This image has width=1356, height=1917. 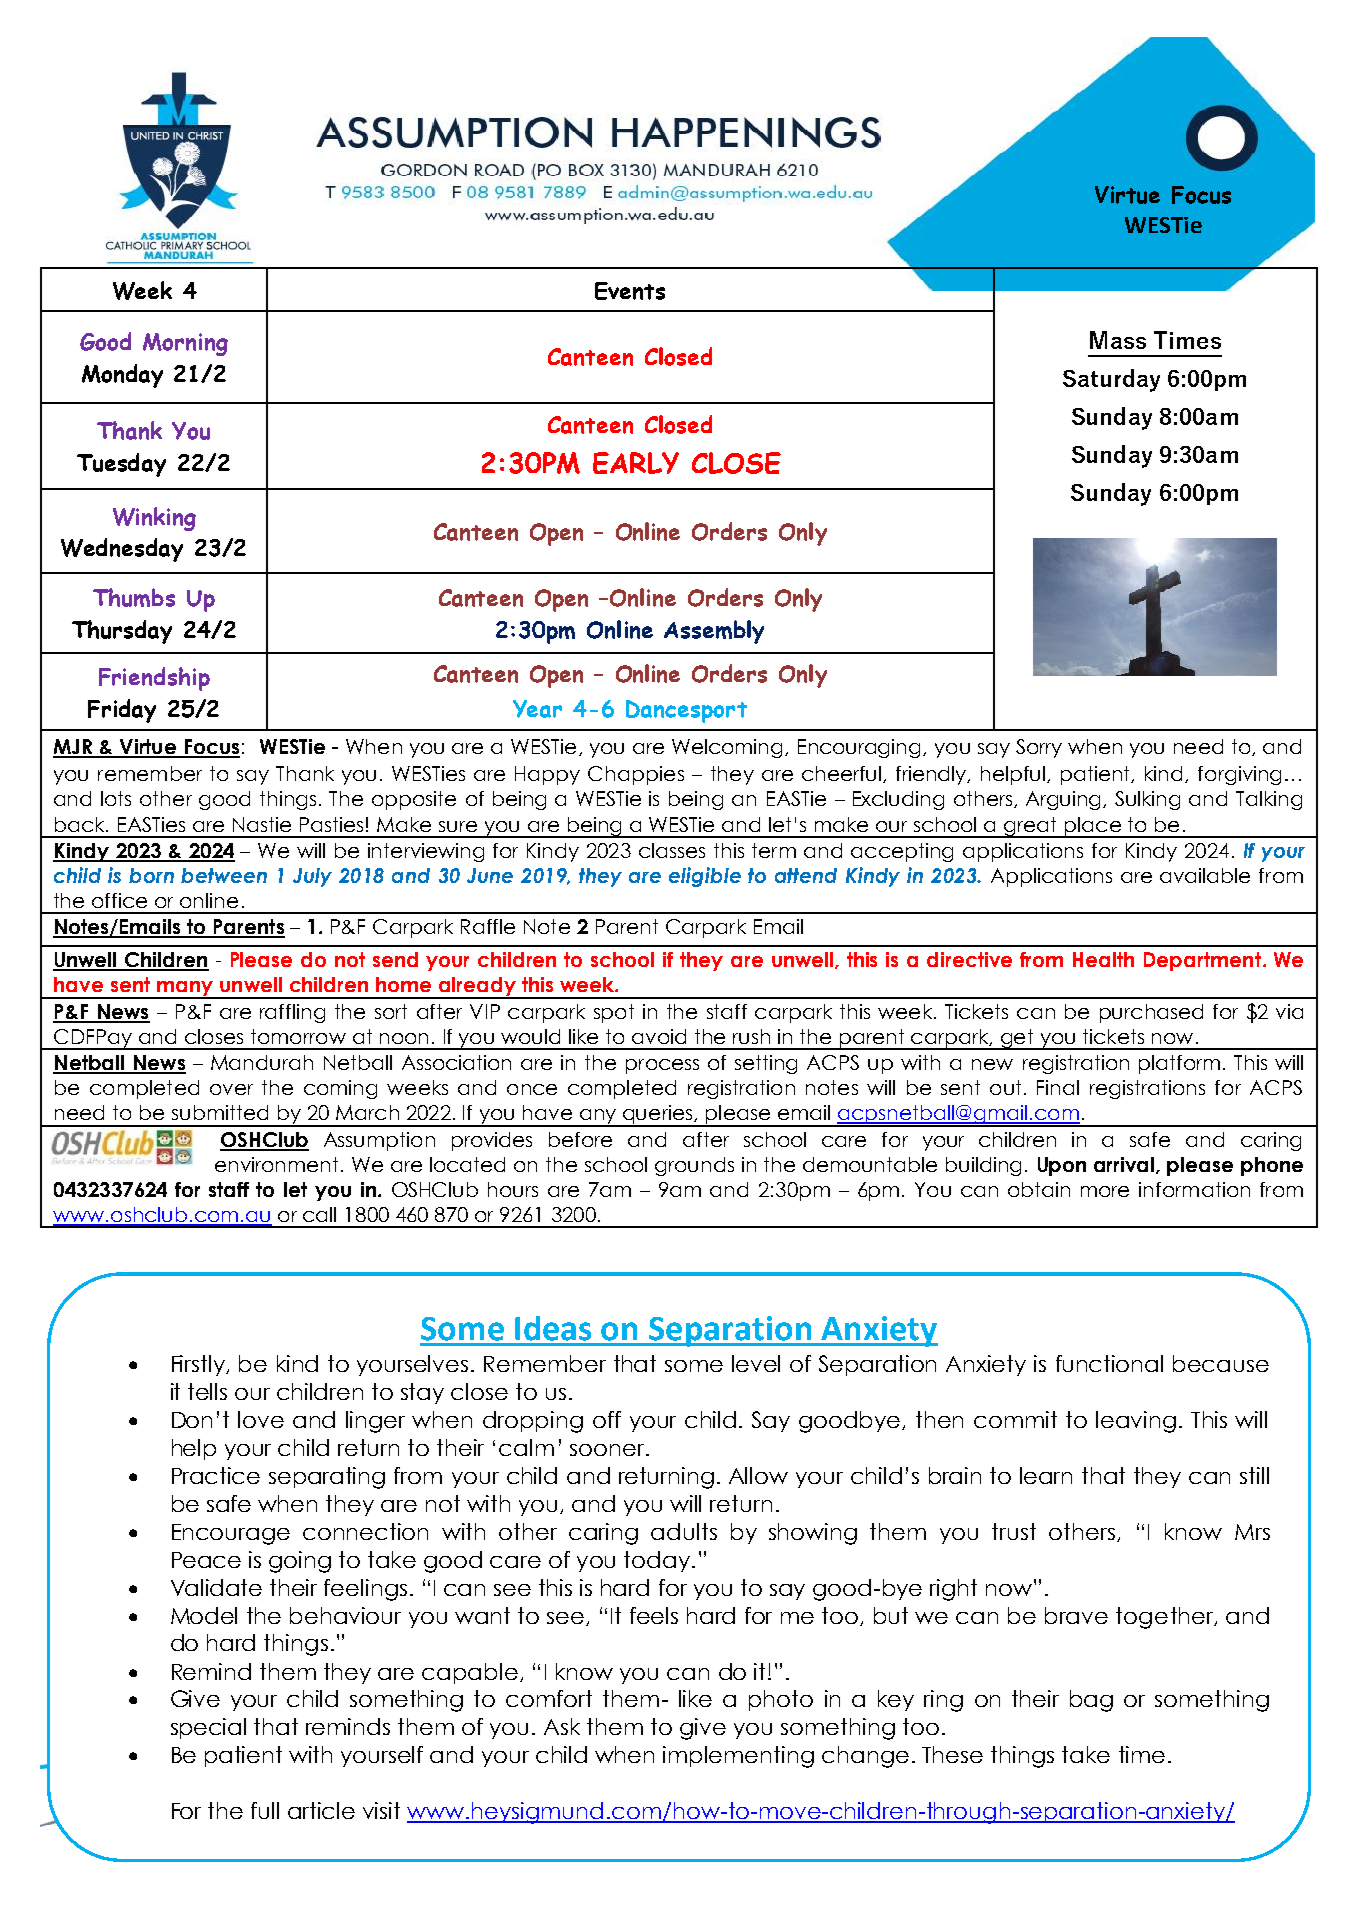 What do you see at coordinates (224, 875) in the image?
I see `between` at bounding box center [224, 875].
